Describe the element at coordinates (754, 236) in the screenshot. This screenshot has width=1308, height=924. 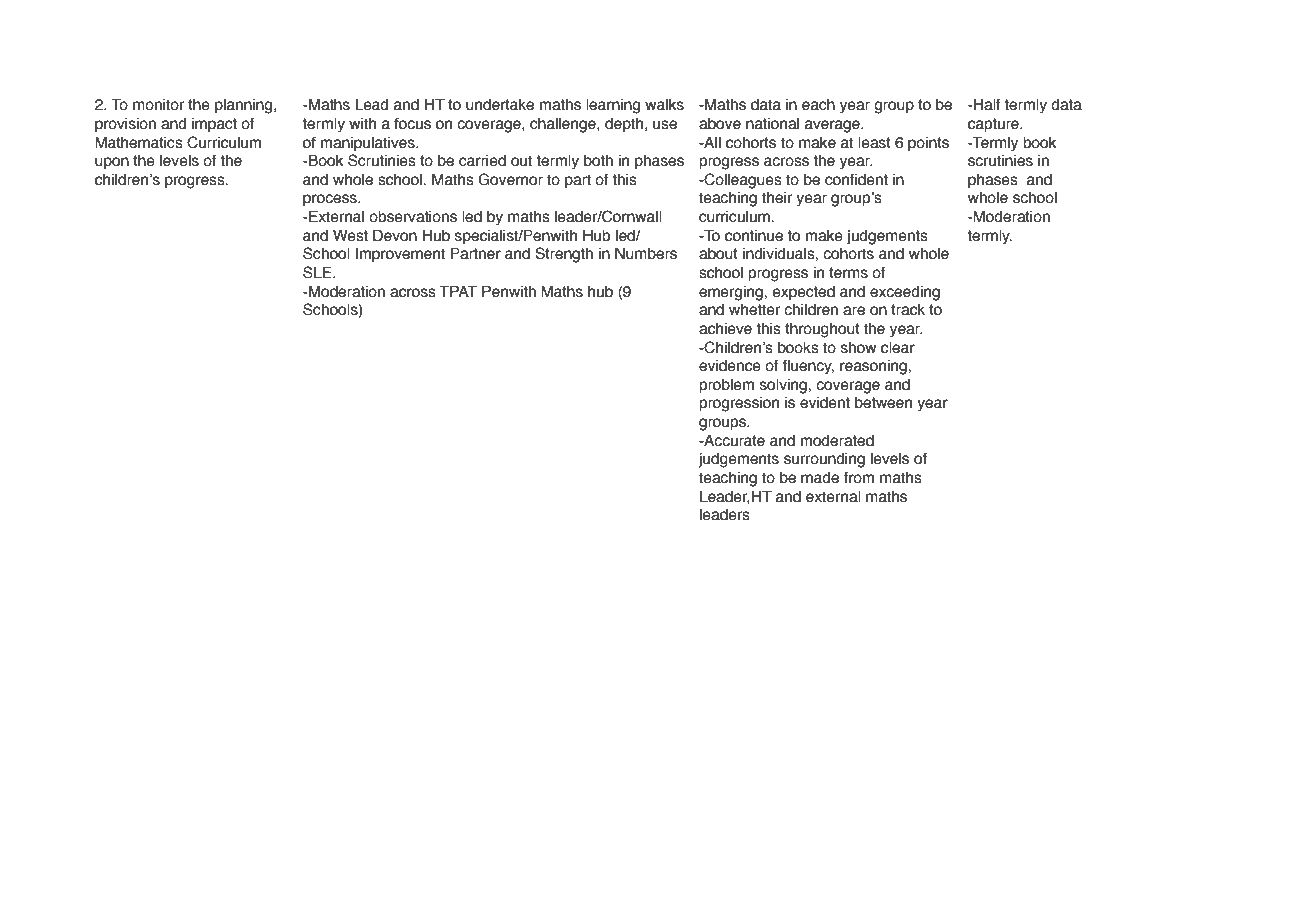
I see `continue` at that location.
